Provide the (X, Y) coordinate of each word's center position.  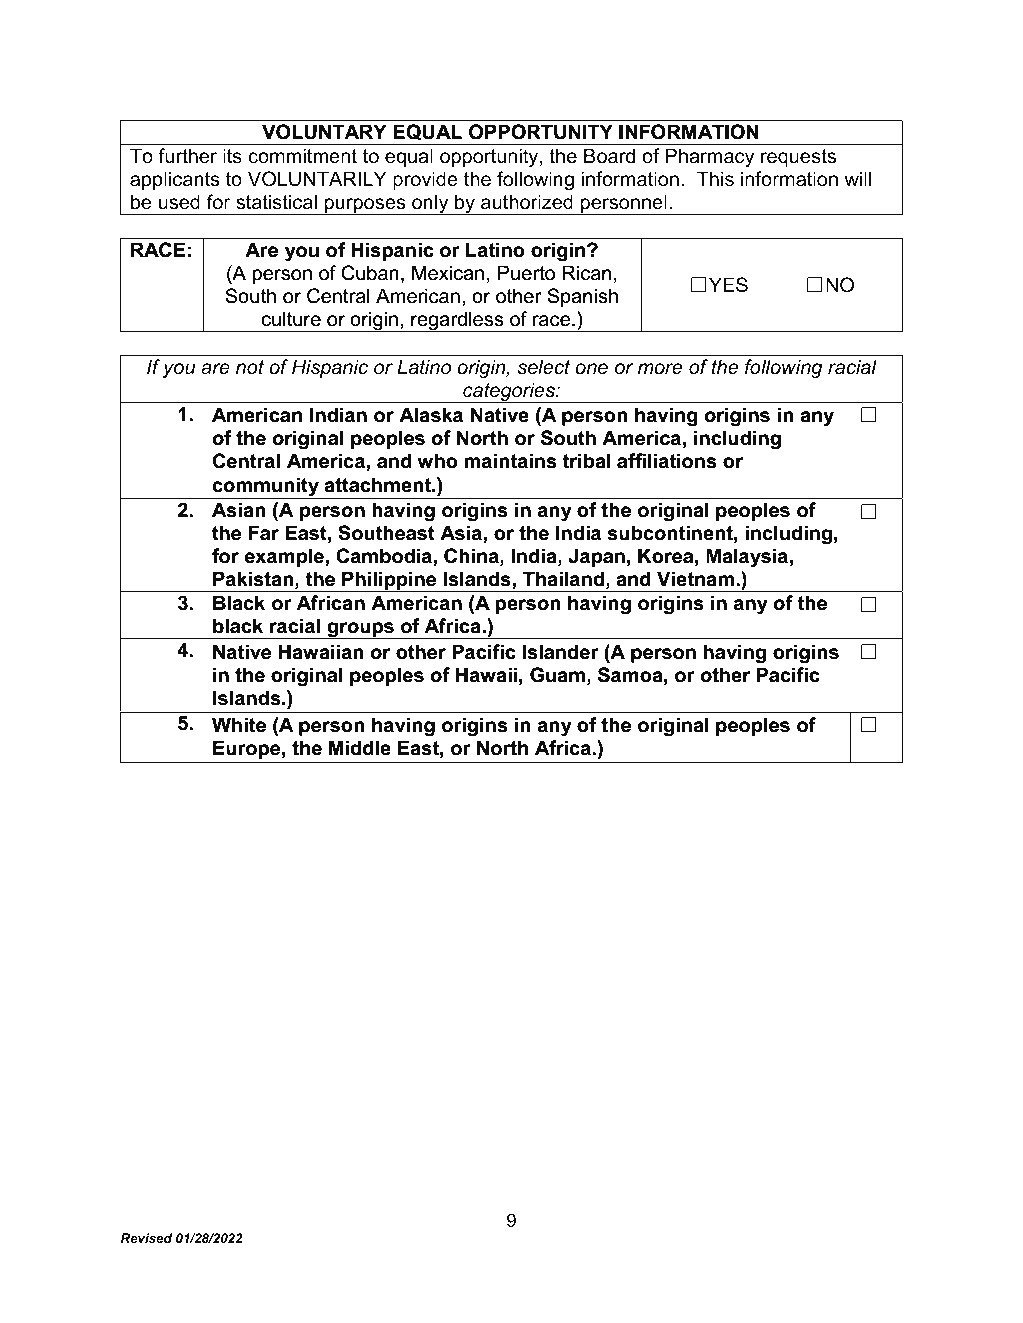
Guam (557, 674)
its (232, 156)
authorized (527, 202)
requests (798, 158)
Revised (146, 1238)
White (239, 724)
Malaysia (747, 557)
